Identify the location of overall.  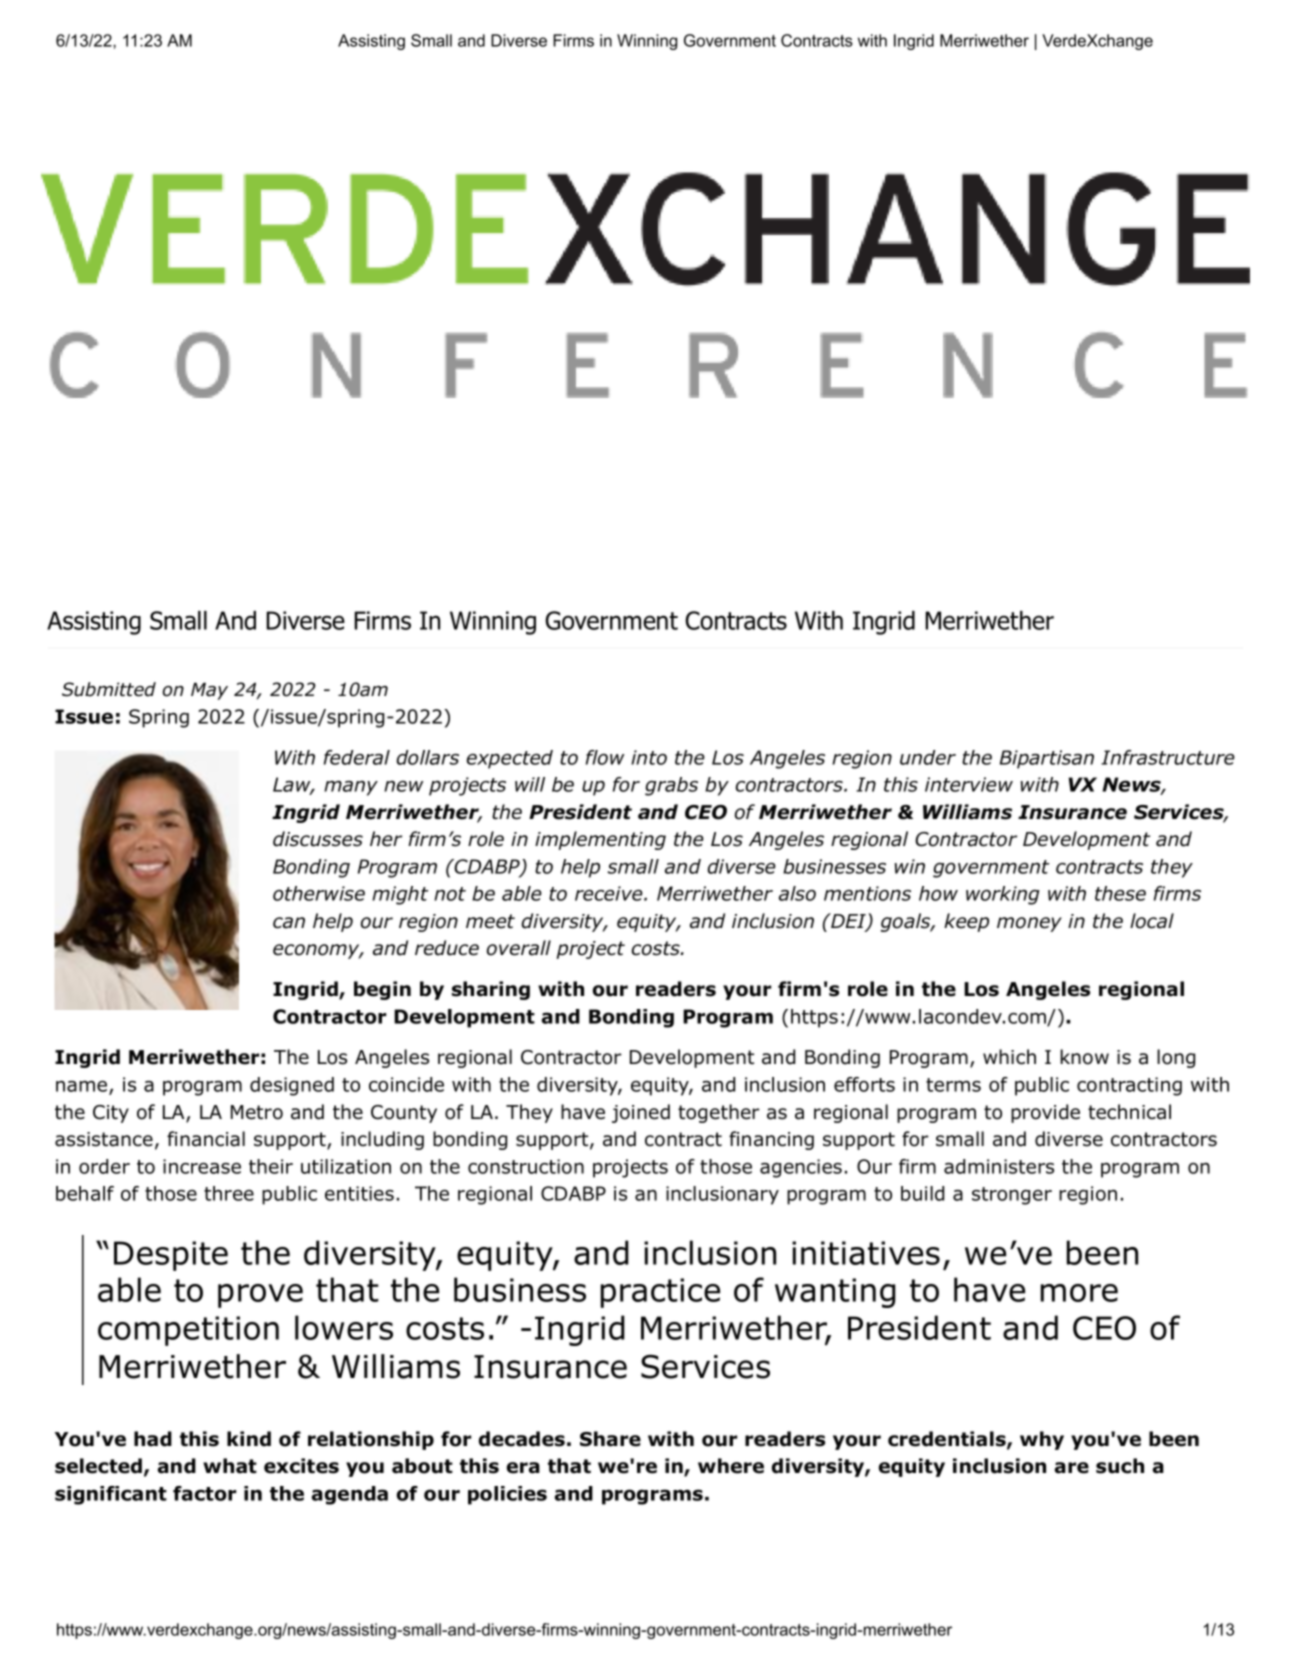
(519, 948).
